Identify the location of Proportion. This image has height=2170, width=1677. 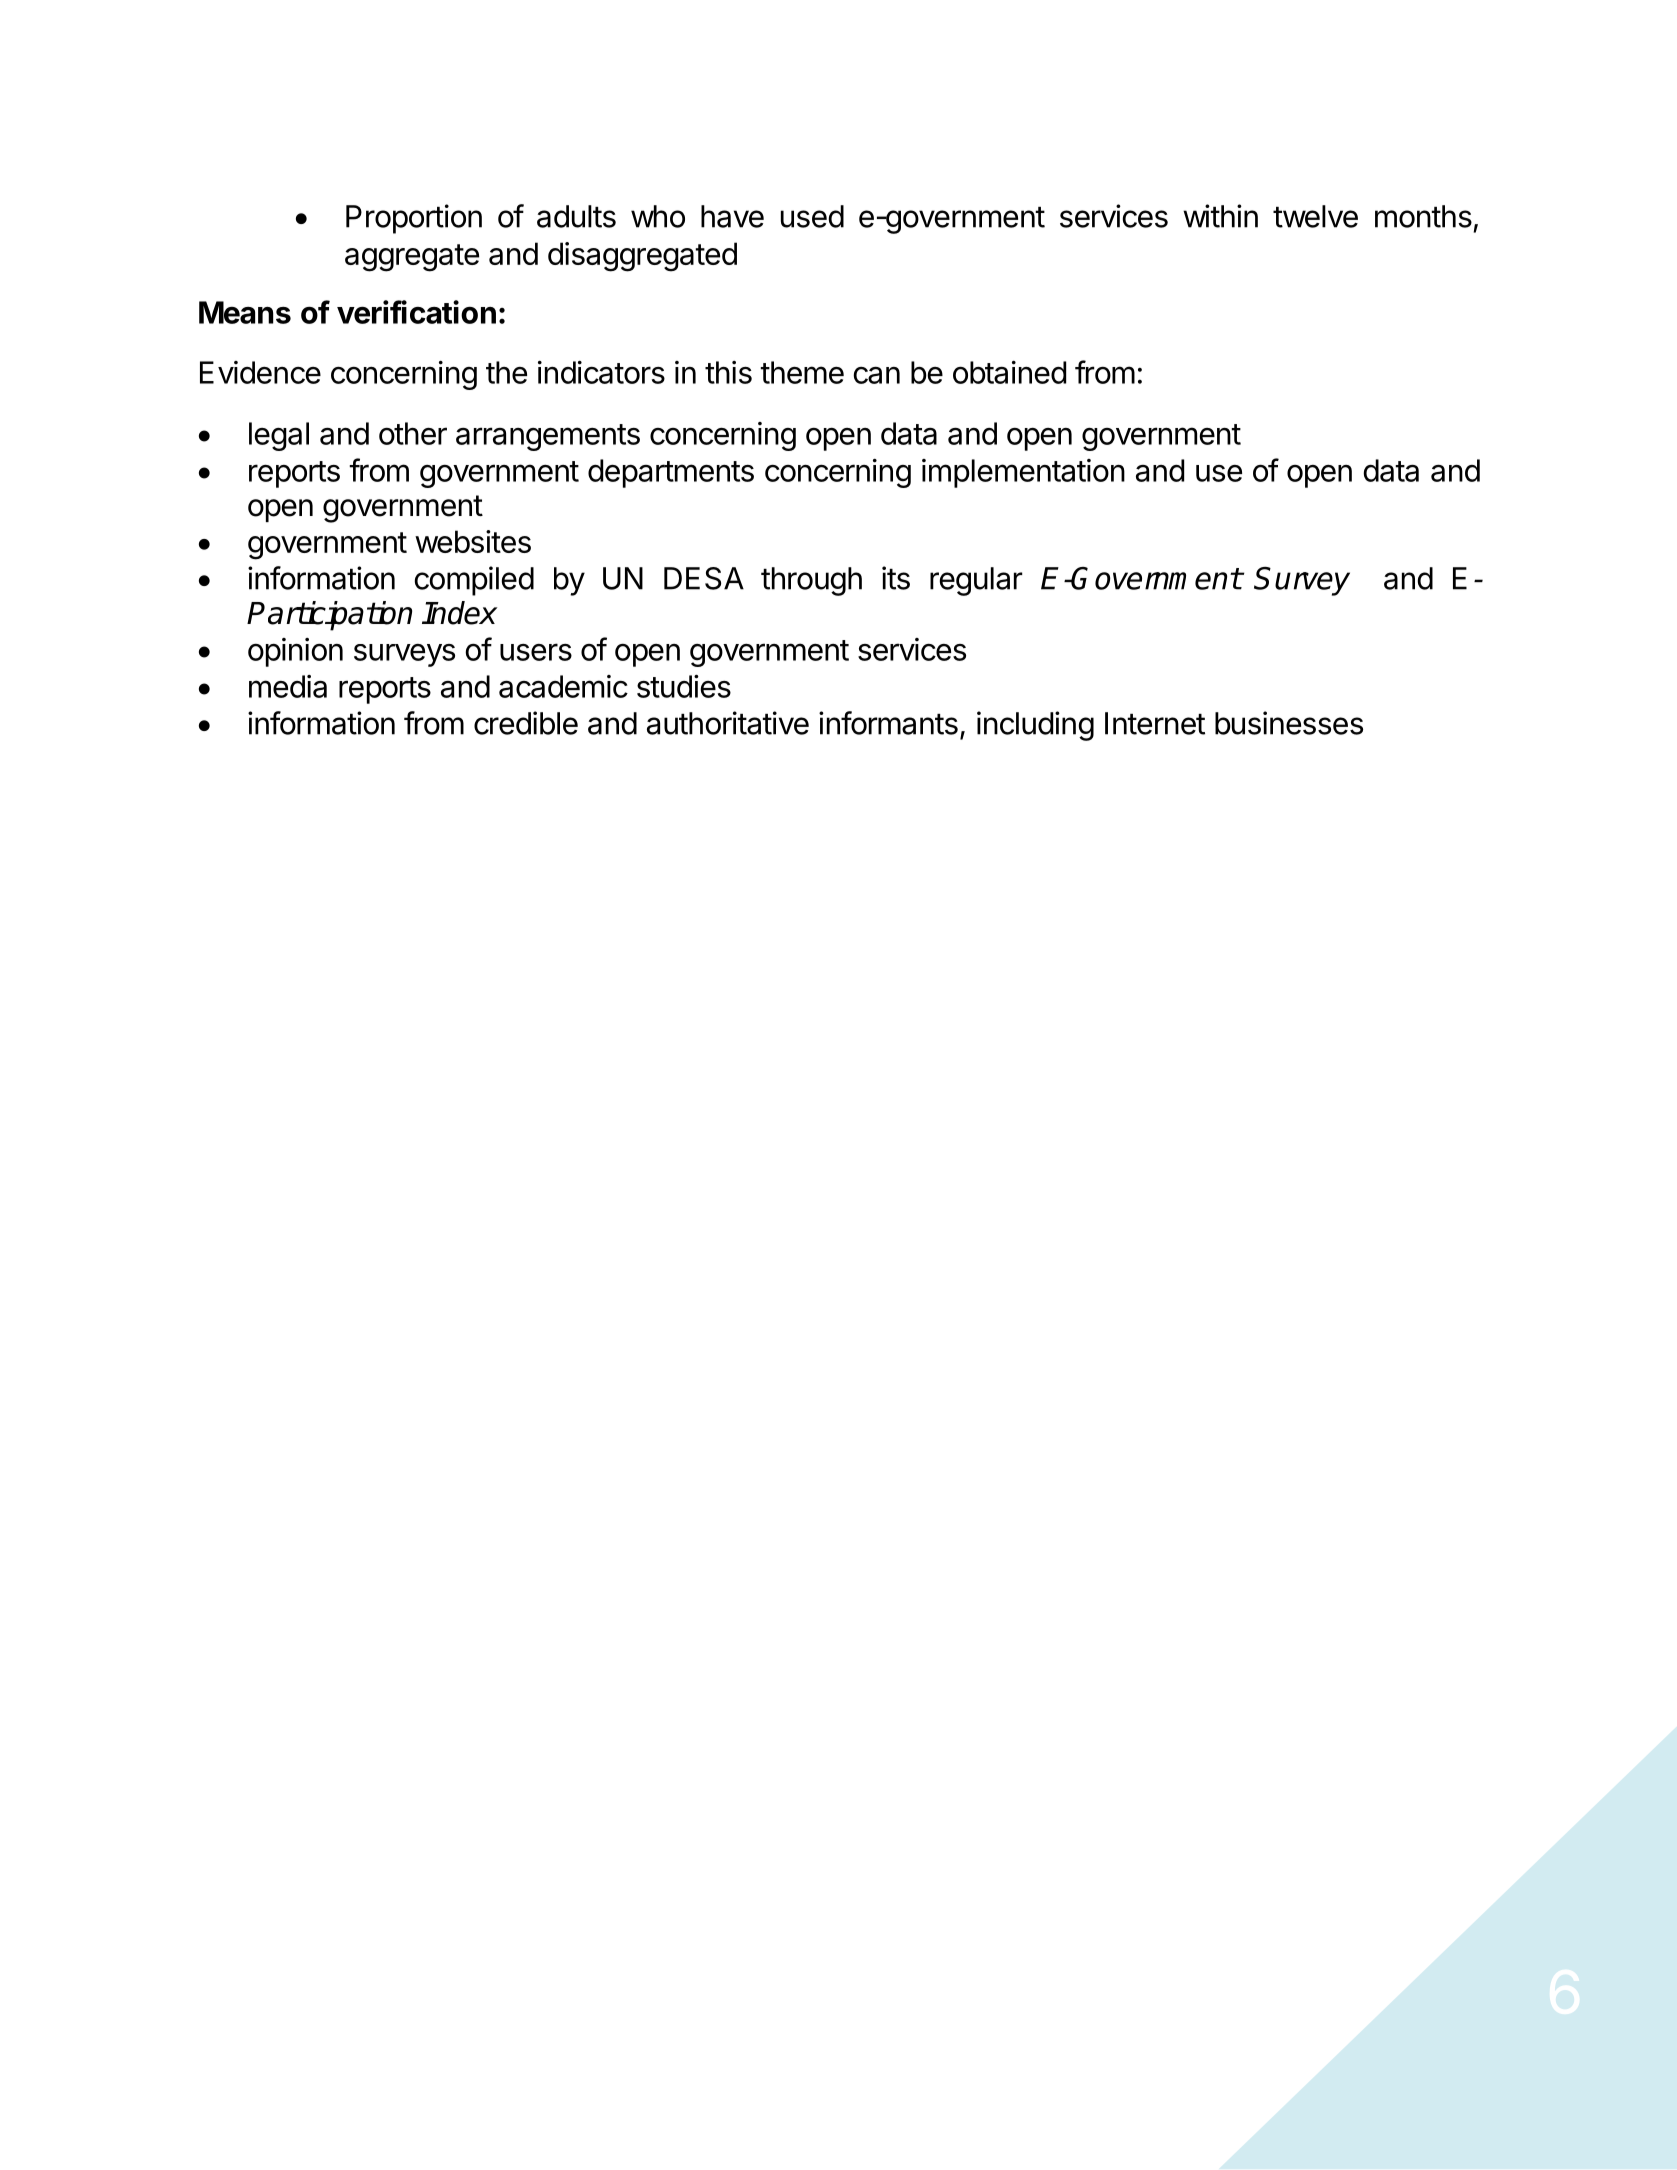
(414, 219).
